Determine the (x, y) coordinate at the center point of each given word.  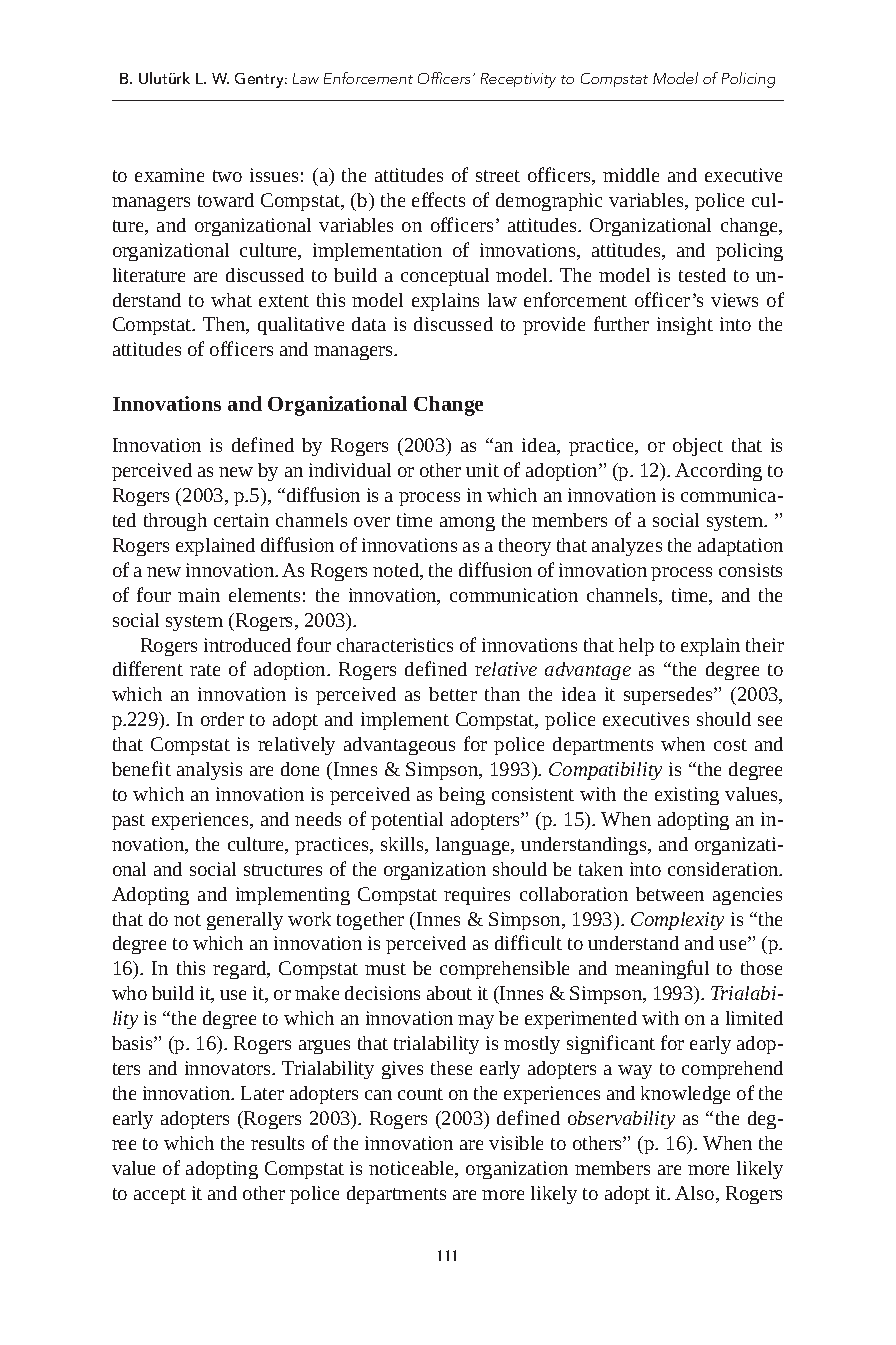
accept (160, 1196)
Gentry (261, 80)
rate (205, 670)
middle (631, 175)
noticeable (413, 1169)
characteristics (395, 645)
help (636, 647)
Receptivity (518, 80)
